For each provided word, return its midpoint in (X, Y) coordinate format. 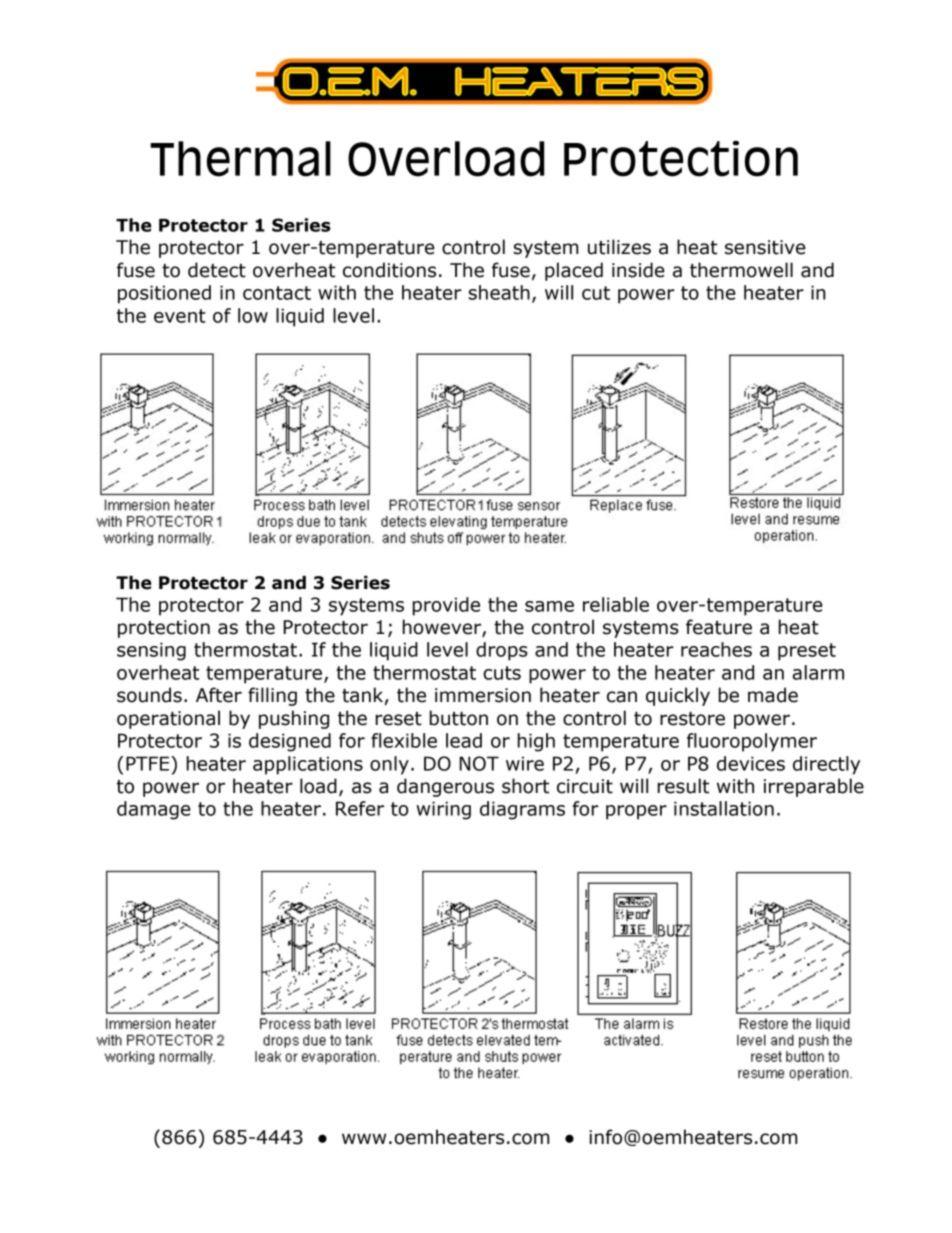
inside (638, 270)
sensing (151, 651)
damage (154, 810)
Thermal (240, 159)
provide (446, 606)
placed (574, 271)
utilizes (619, 247)
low (253, 315)
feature (719, 627)
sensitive (765, 247)
